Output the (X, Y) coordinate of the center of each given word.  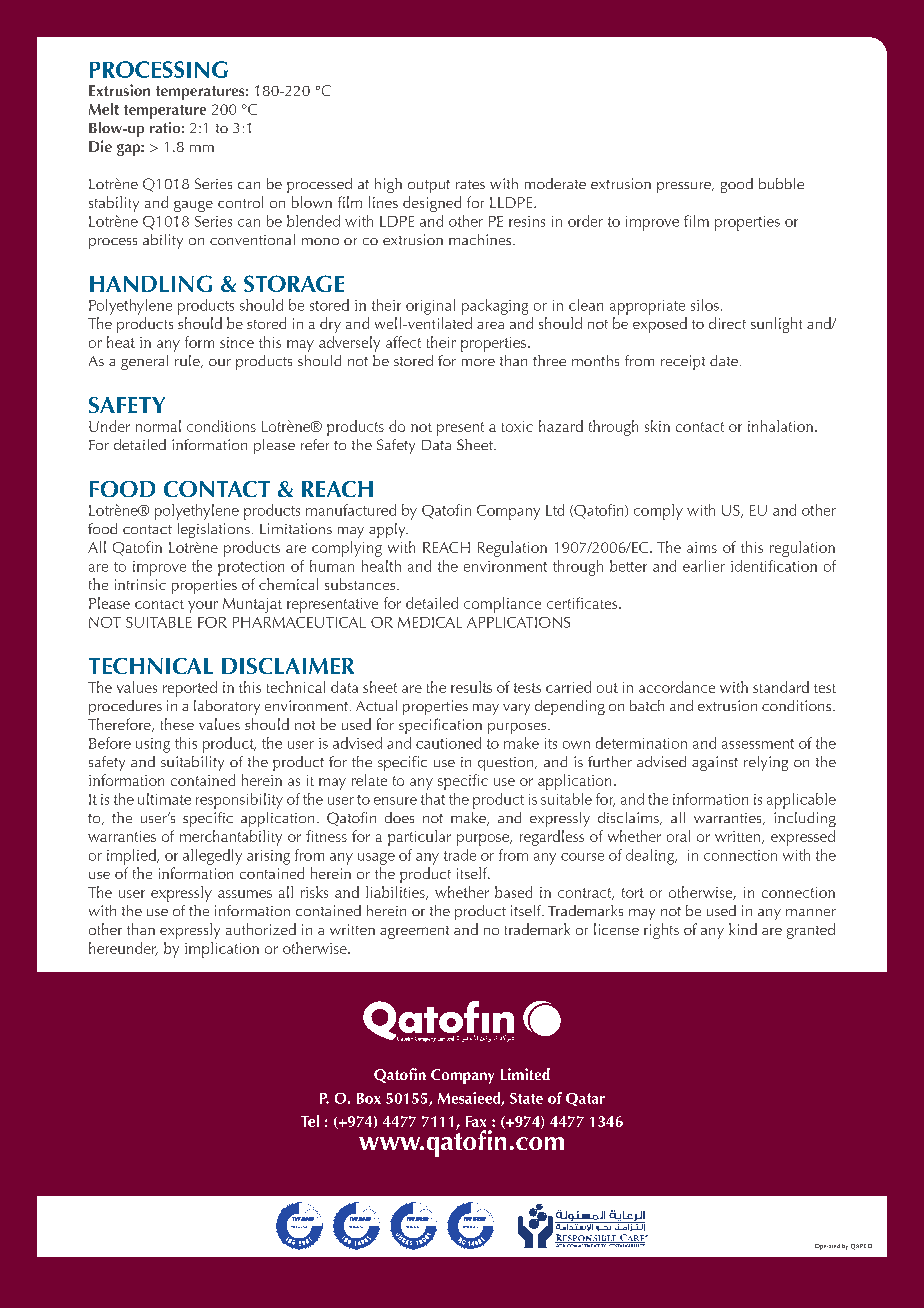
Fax (476, 1121)
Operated (827, 1247)
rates (470, 184)
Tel (310, 1121)
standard (781, 687)
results (471, 687)
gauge (193, 206)
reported (190, 689)
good (737, 185)
